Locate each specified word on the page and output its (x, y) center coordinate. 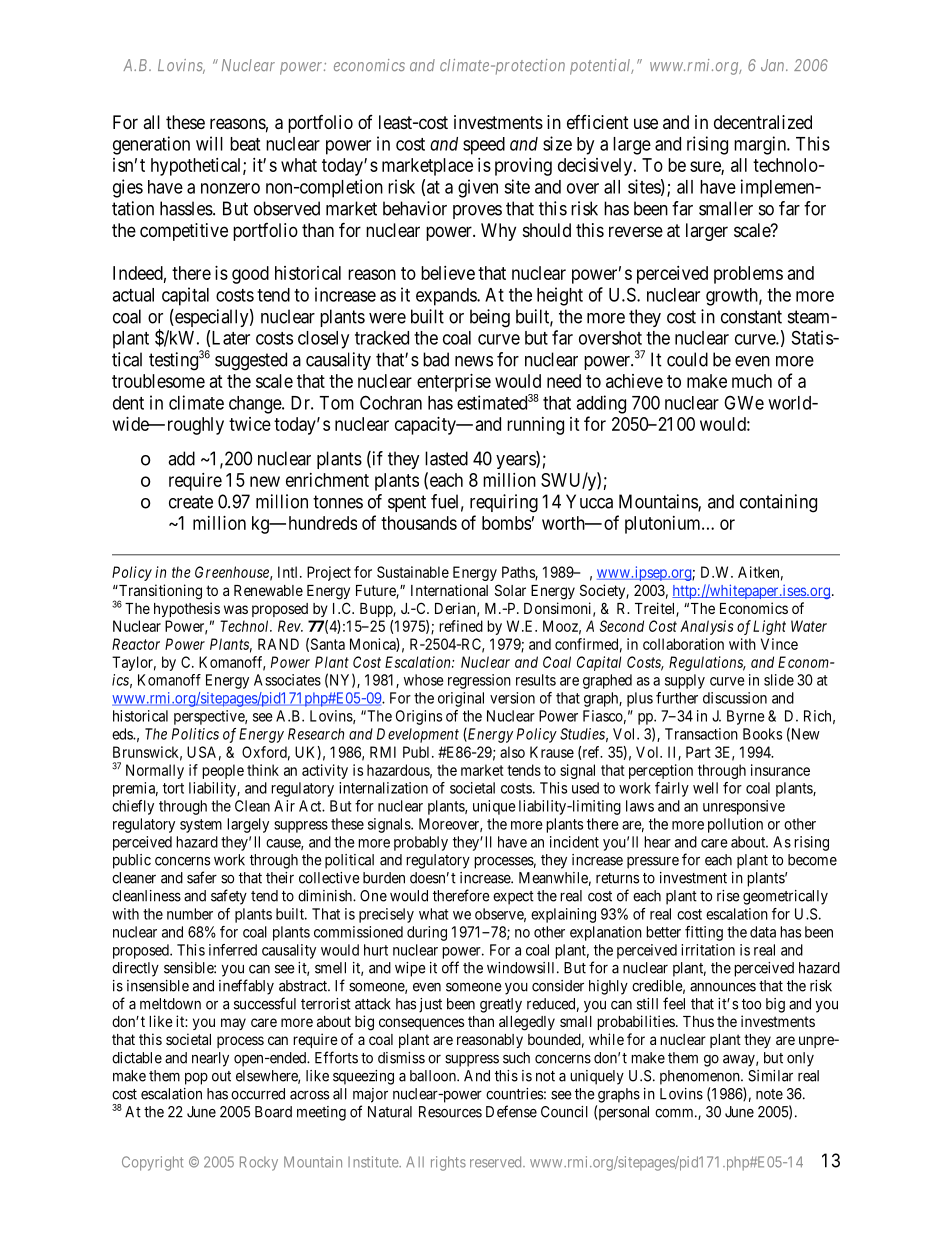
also (512, 752)
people (223, 771)
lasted (446, 458)
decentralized (763, 122)
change (256, 405)
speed (484, 146)
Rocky (259, 1163)
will (209, 143)
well (705, 788)
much (752, 381)
